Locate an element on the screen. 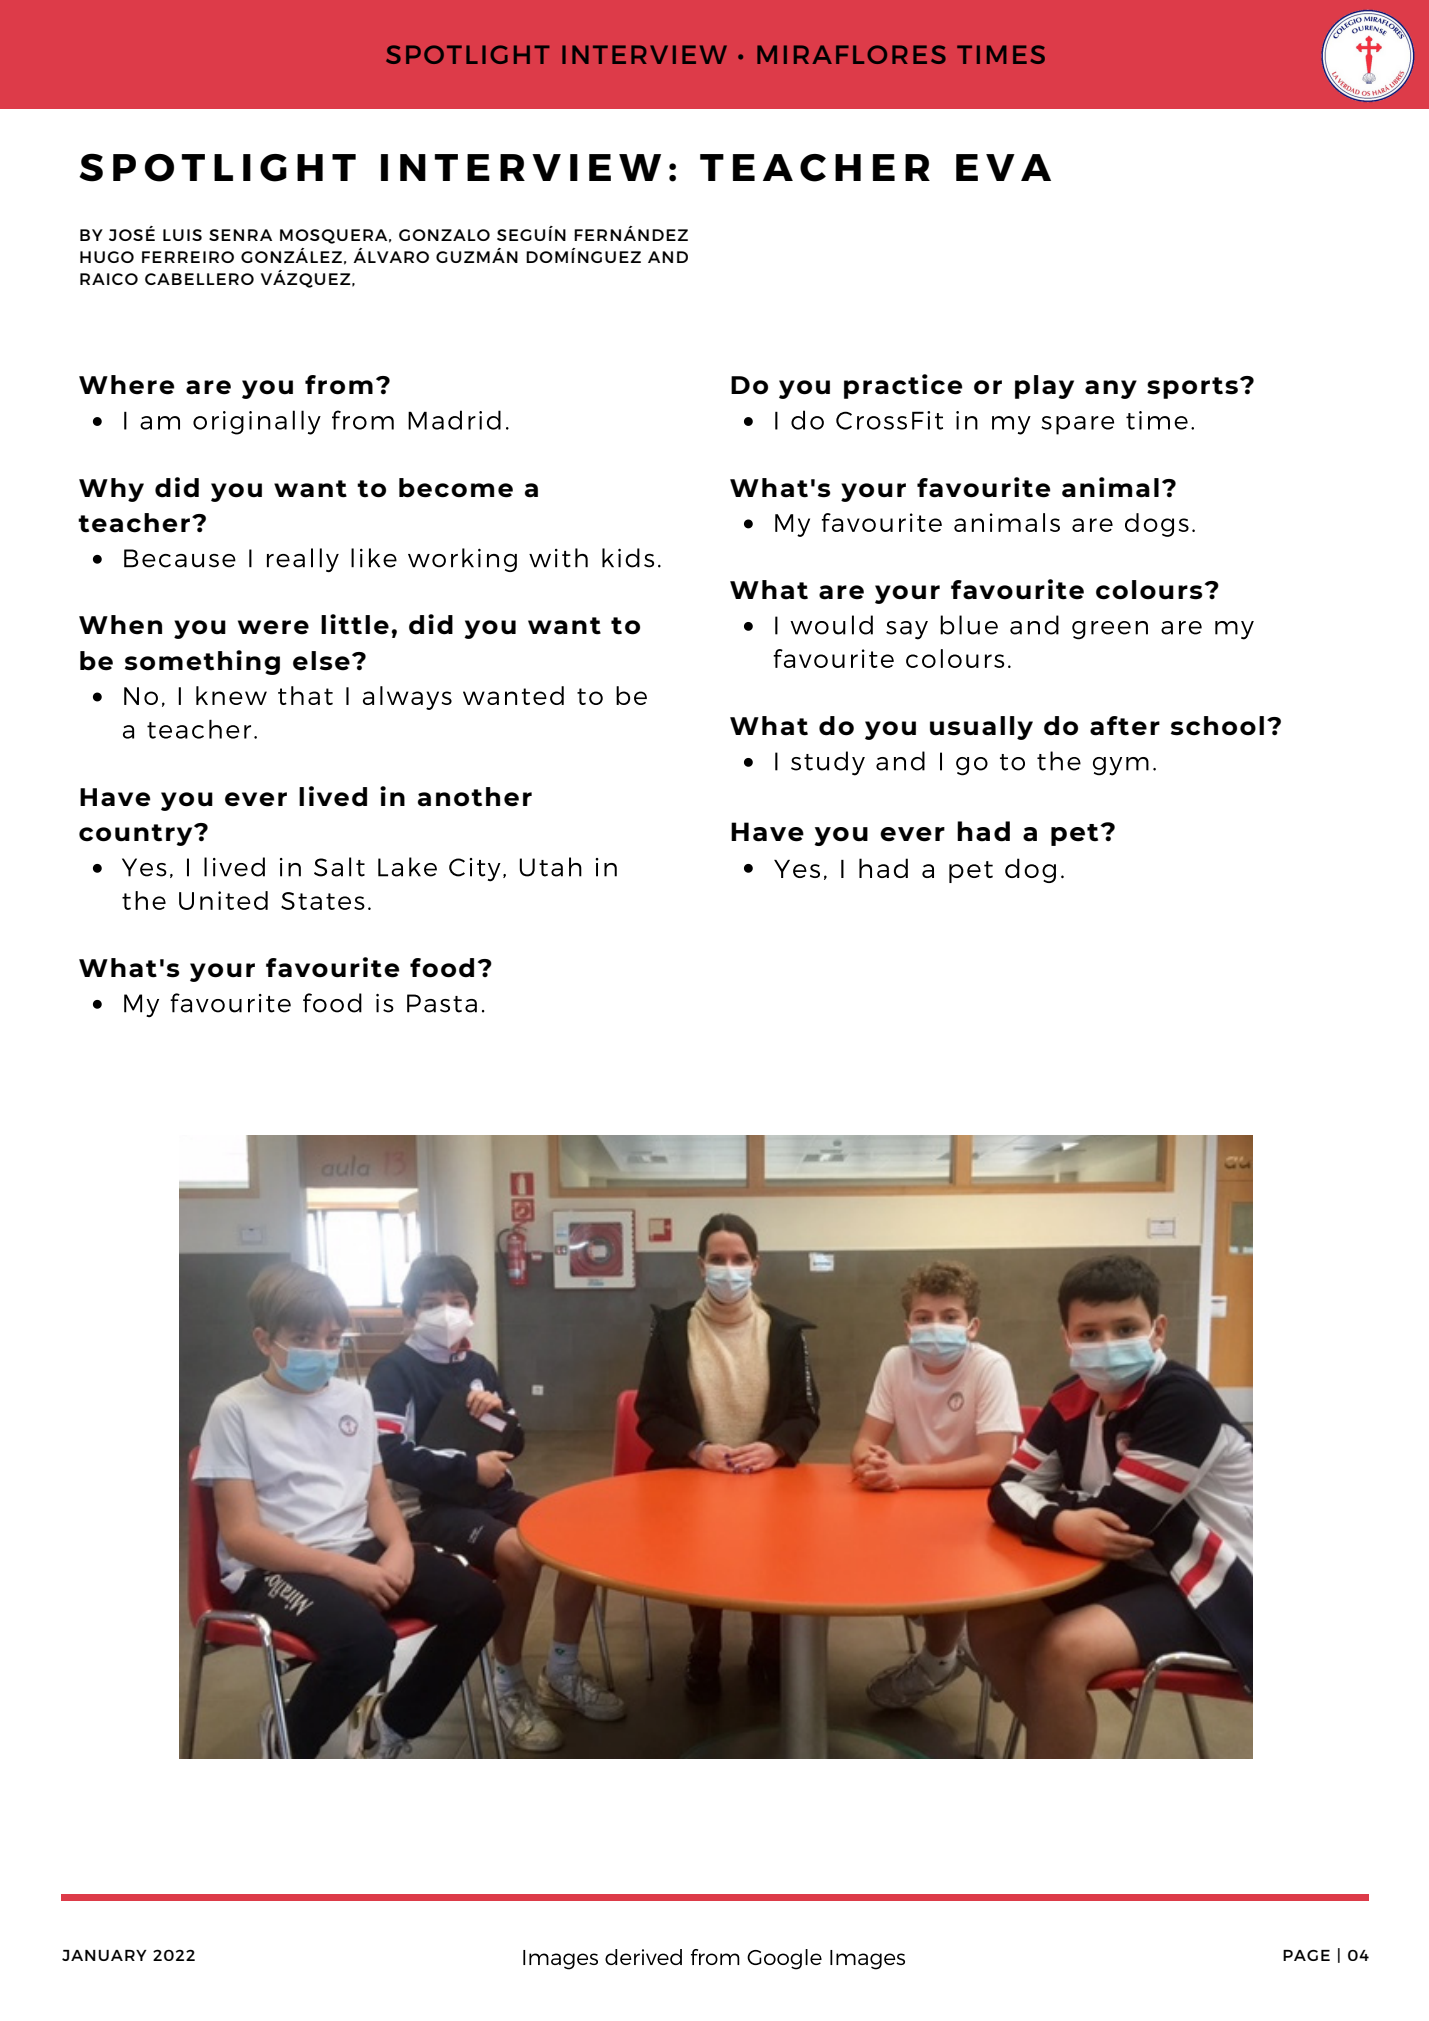 The height and width of the screenshot is (2021, 1429). United is located at coordinates (223, 900).
